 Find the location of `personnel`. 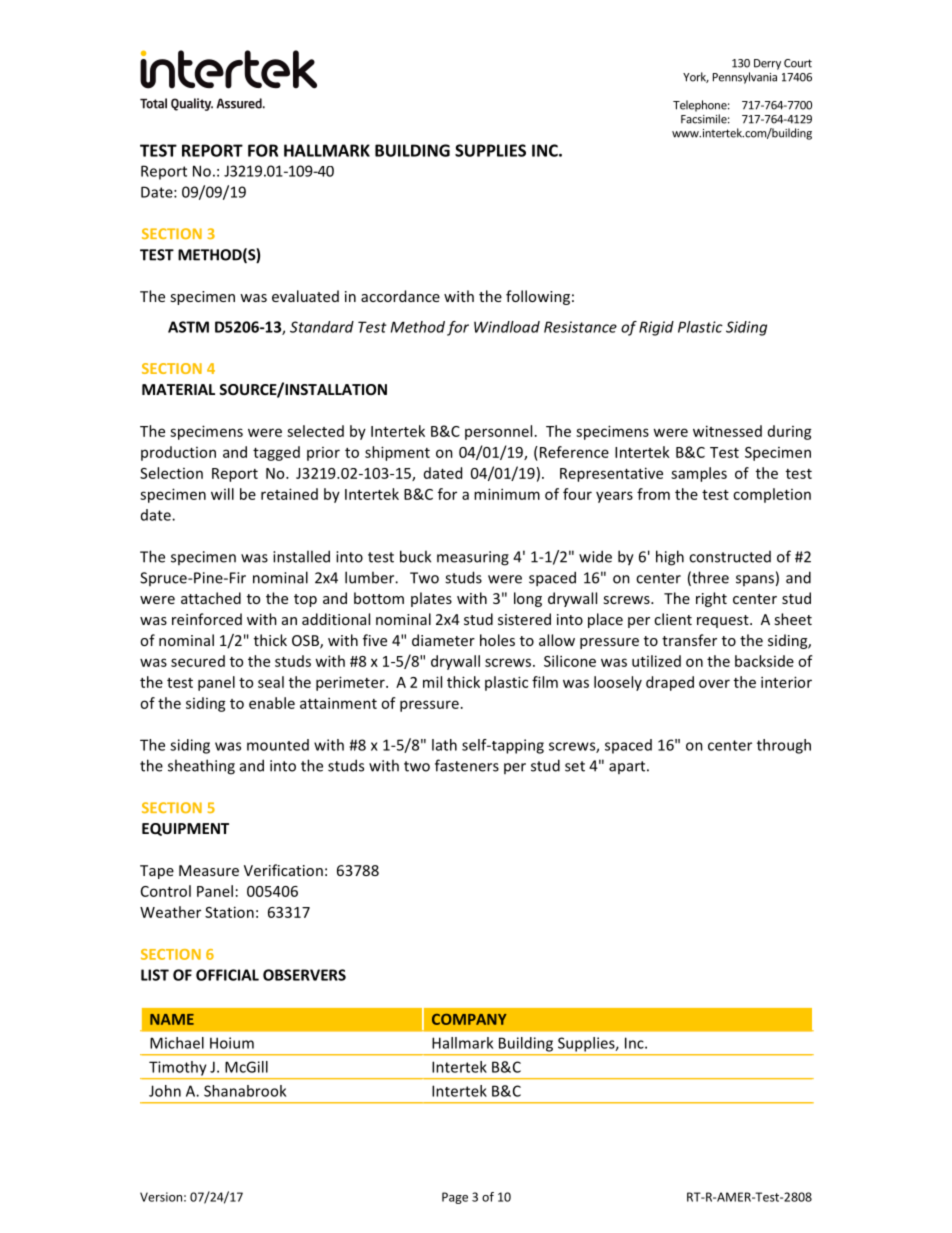

personnel is located at coordinates (498, 432).
